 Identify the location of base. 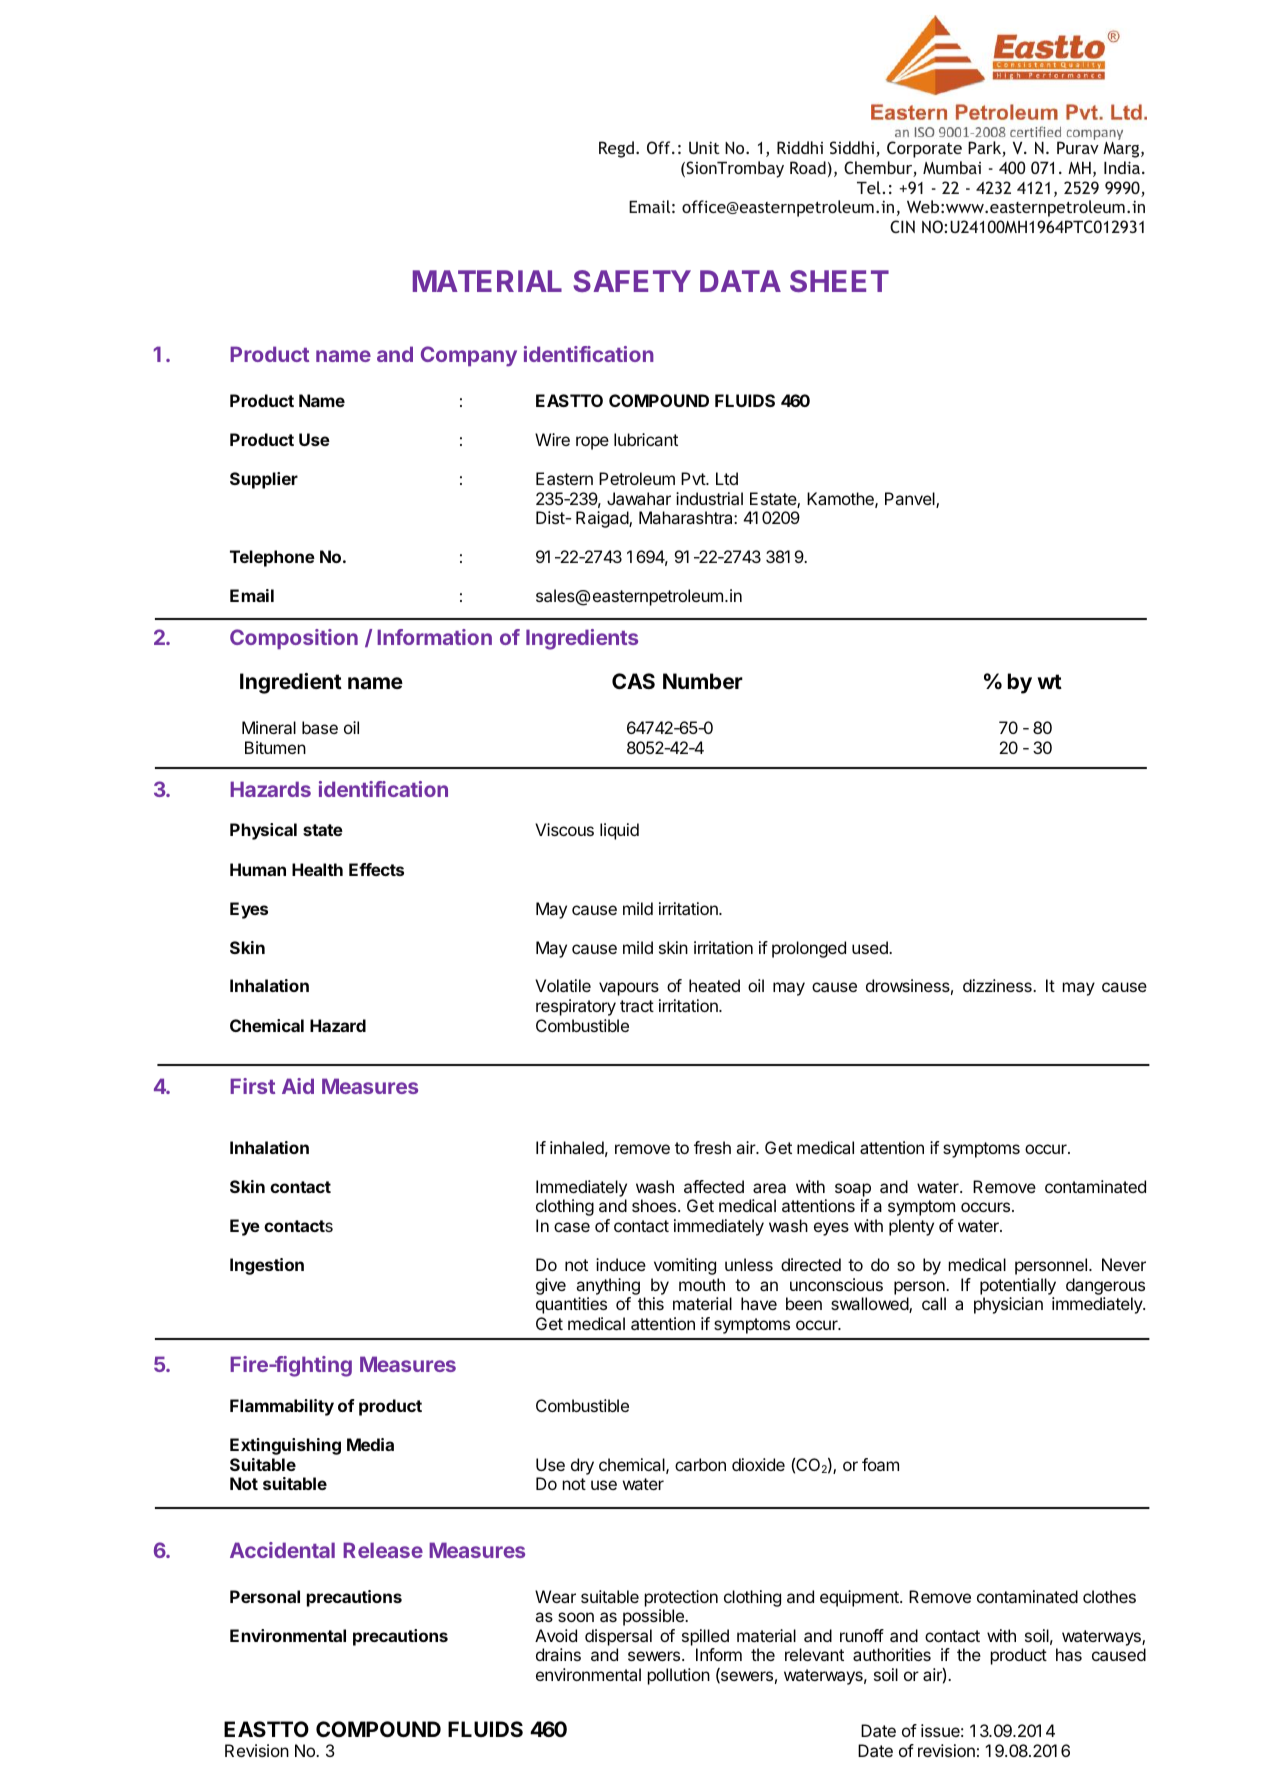
(320, 727).
